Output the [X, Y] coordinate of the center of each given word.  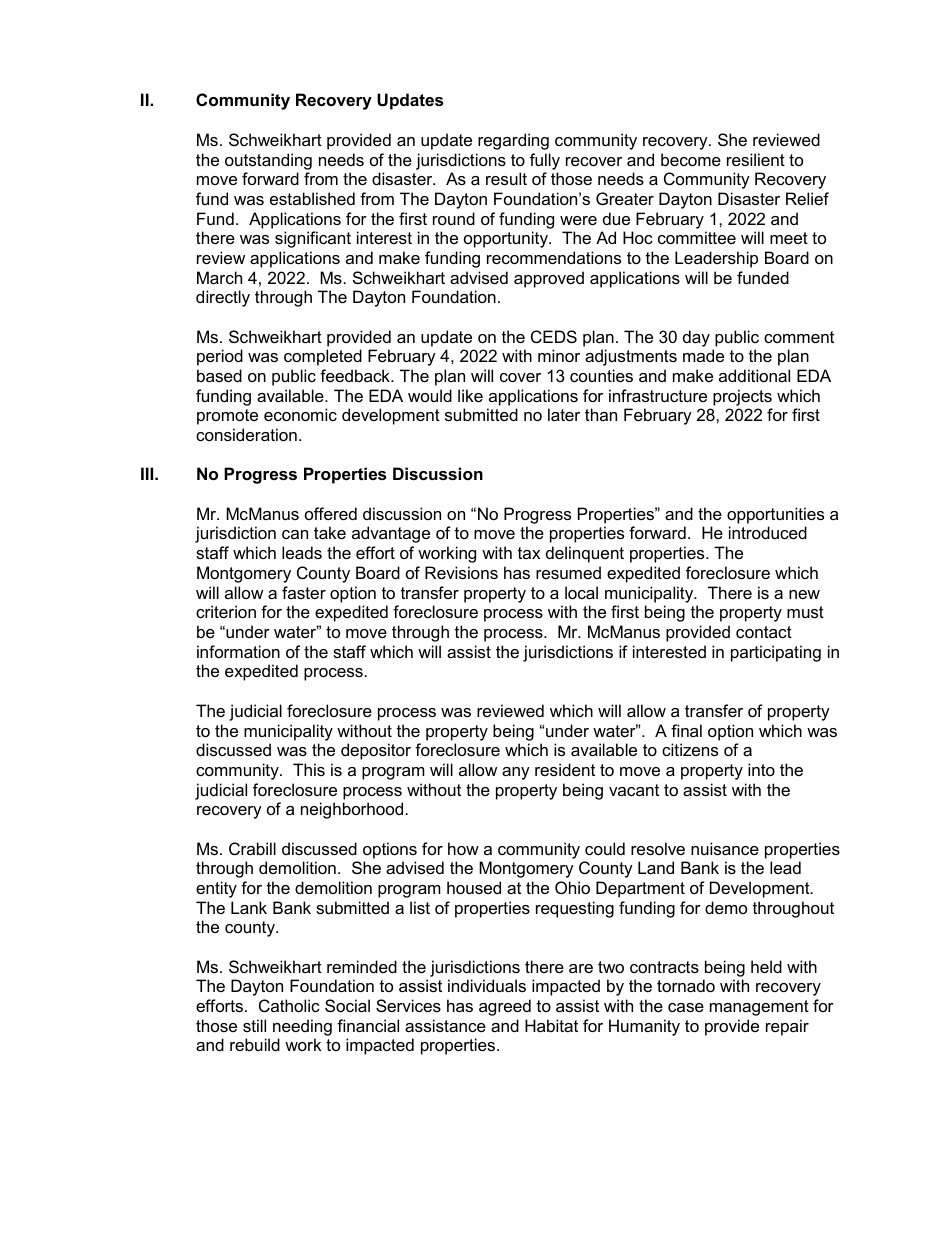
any [516, 773]
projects [742, 397]
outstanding [268, 161]
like [470, 395]
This [309, 769]
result [506, 178]
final [686, 730]
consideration [246, 434]
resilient [756, 159]
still [254, 1025]
